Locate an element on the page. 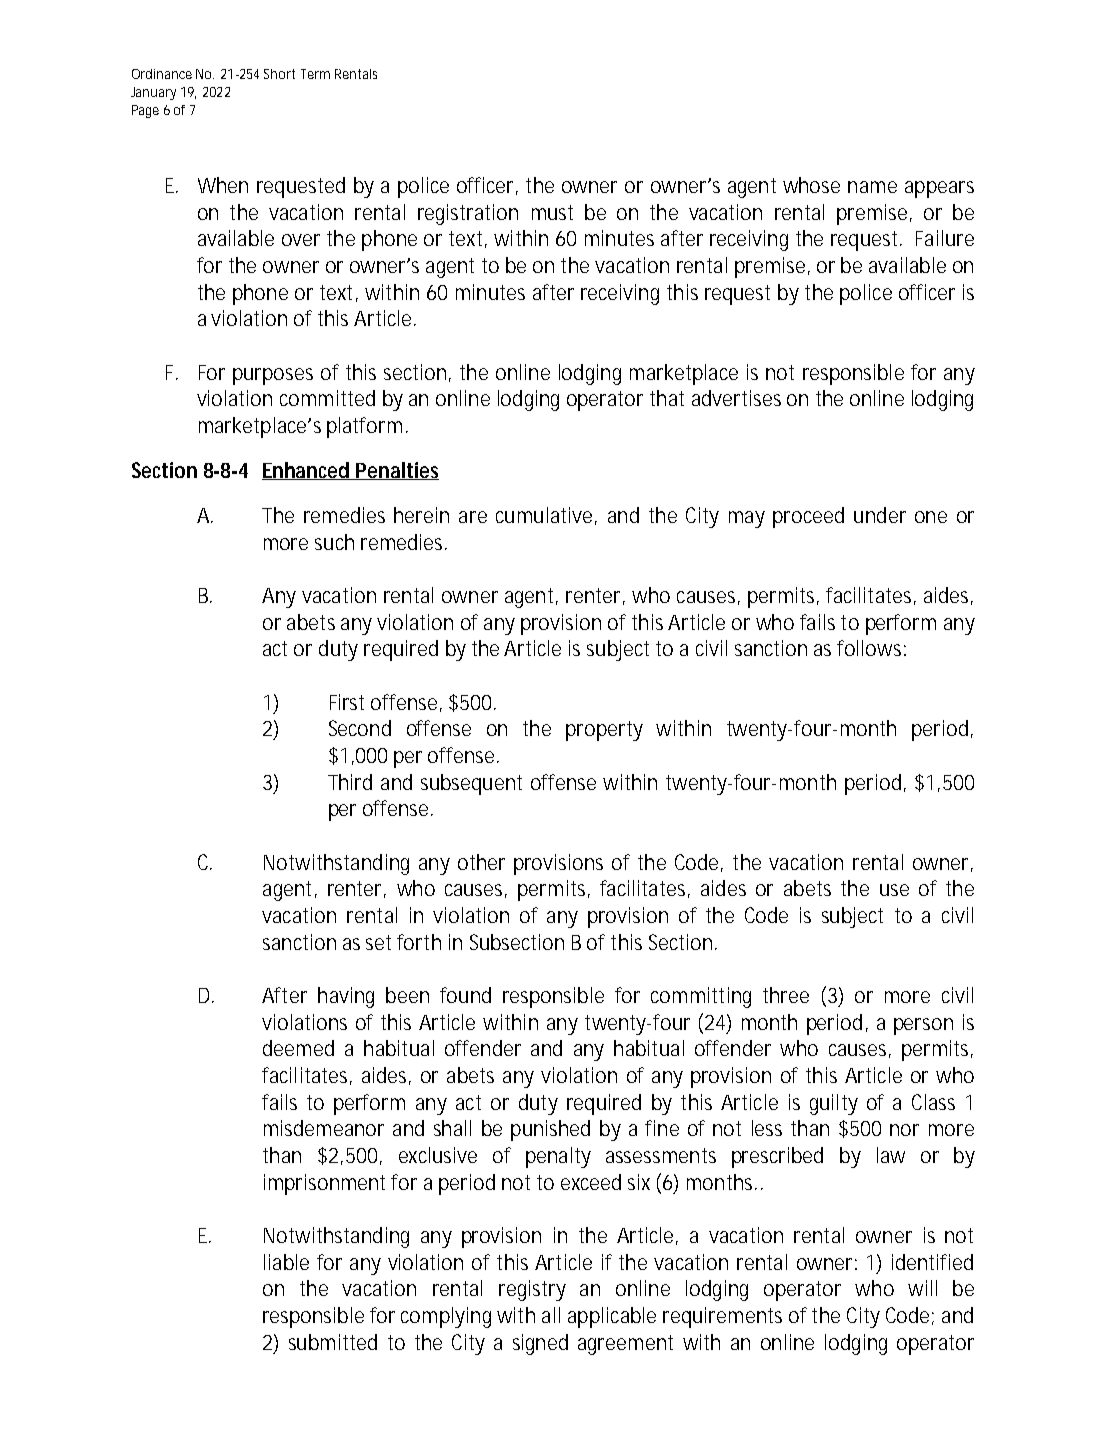 This image has height=1442, width=1114. registry is located at coordinates (532, 1290).
